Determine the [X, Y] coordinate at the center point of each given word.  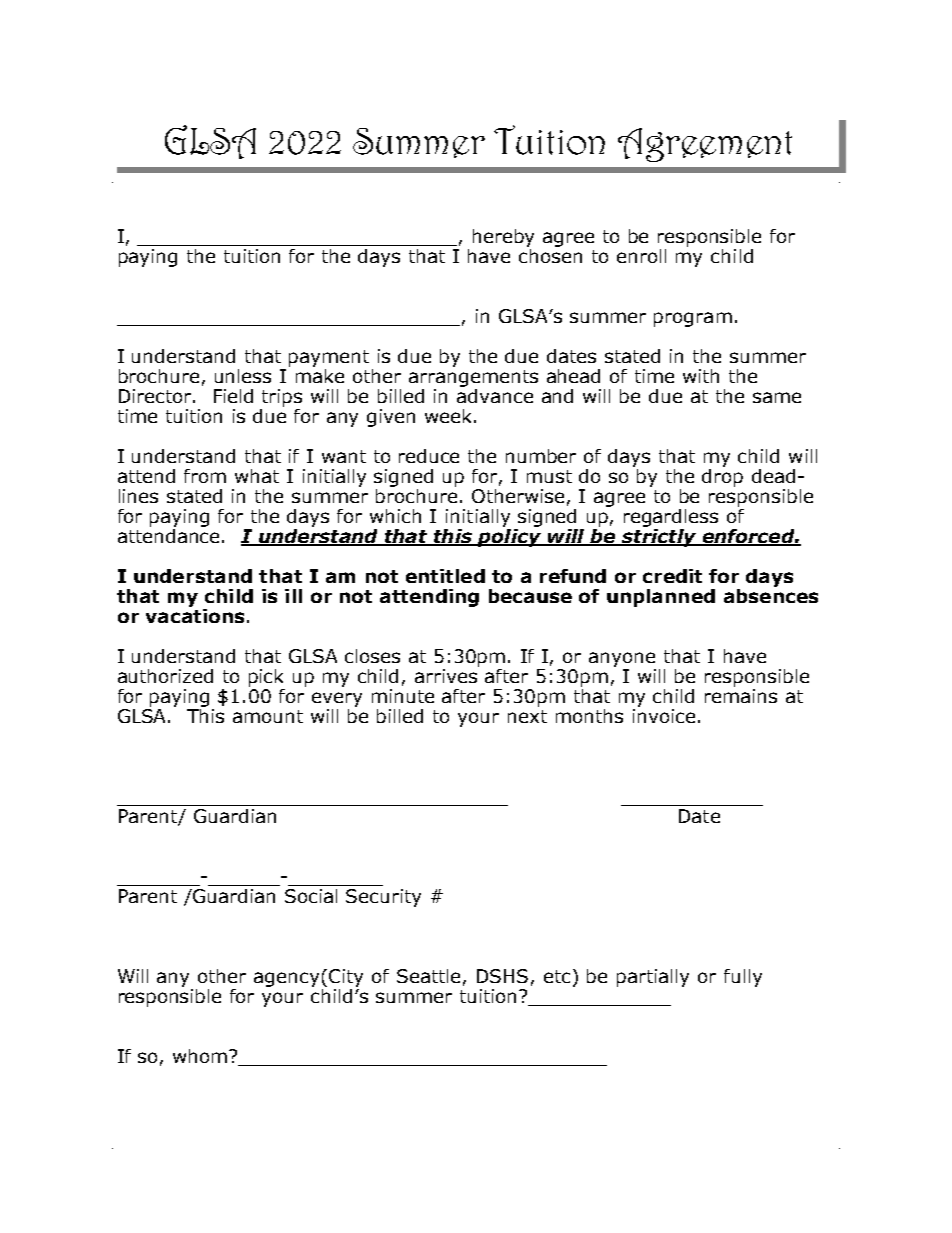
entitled [445, 576]
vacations [195, 614]
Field [233, 396]
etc [557, 976]
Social [311, 896]
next [527, 716]
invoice [664, 714]
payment [329, 358]
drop [722, 476]
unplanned [661, 598]
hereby [503, 238]
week [450, 416]
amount [268, 716]
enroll [641, 256]
